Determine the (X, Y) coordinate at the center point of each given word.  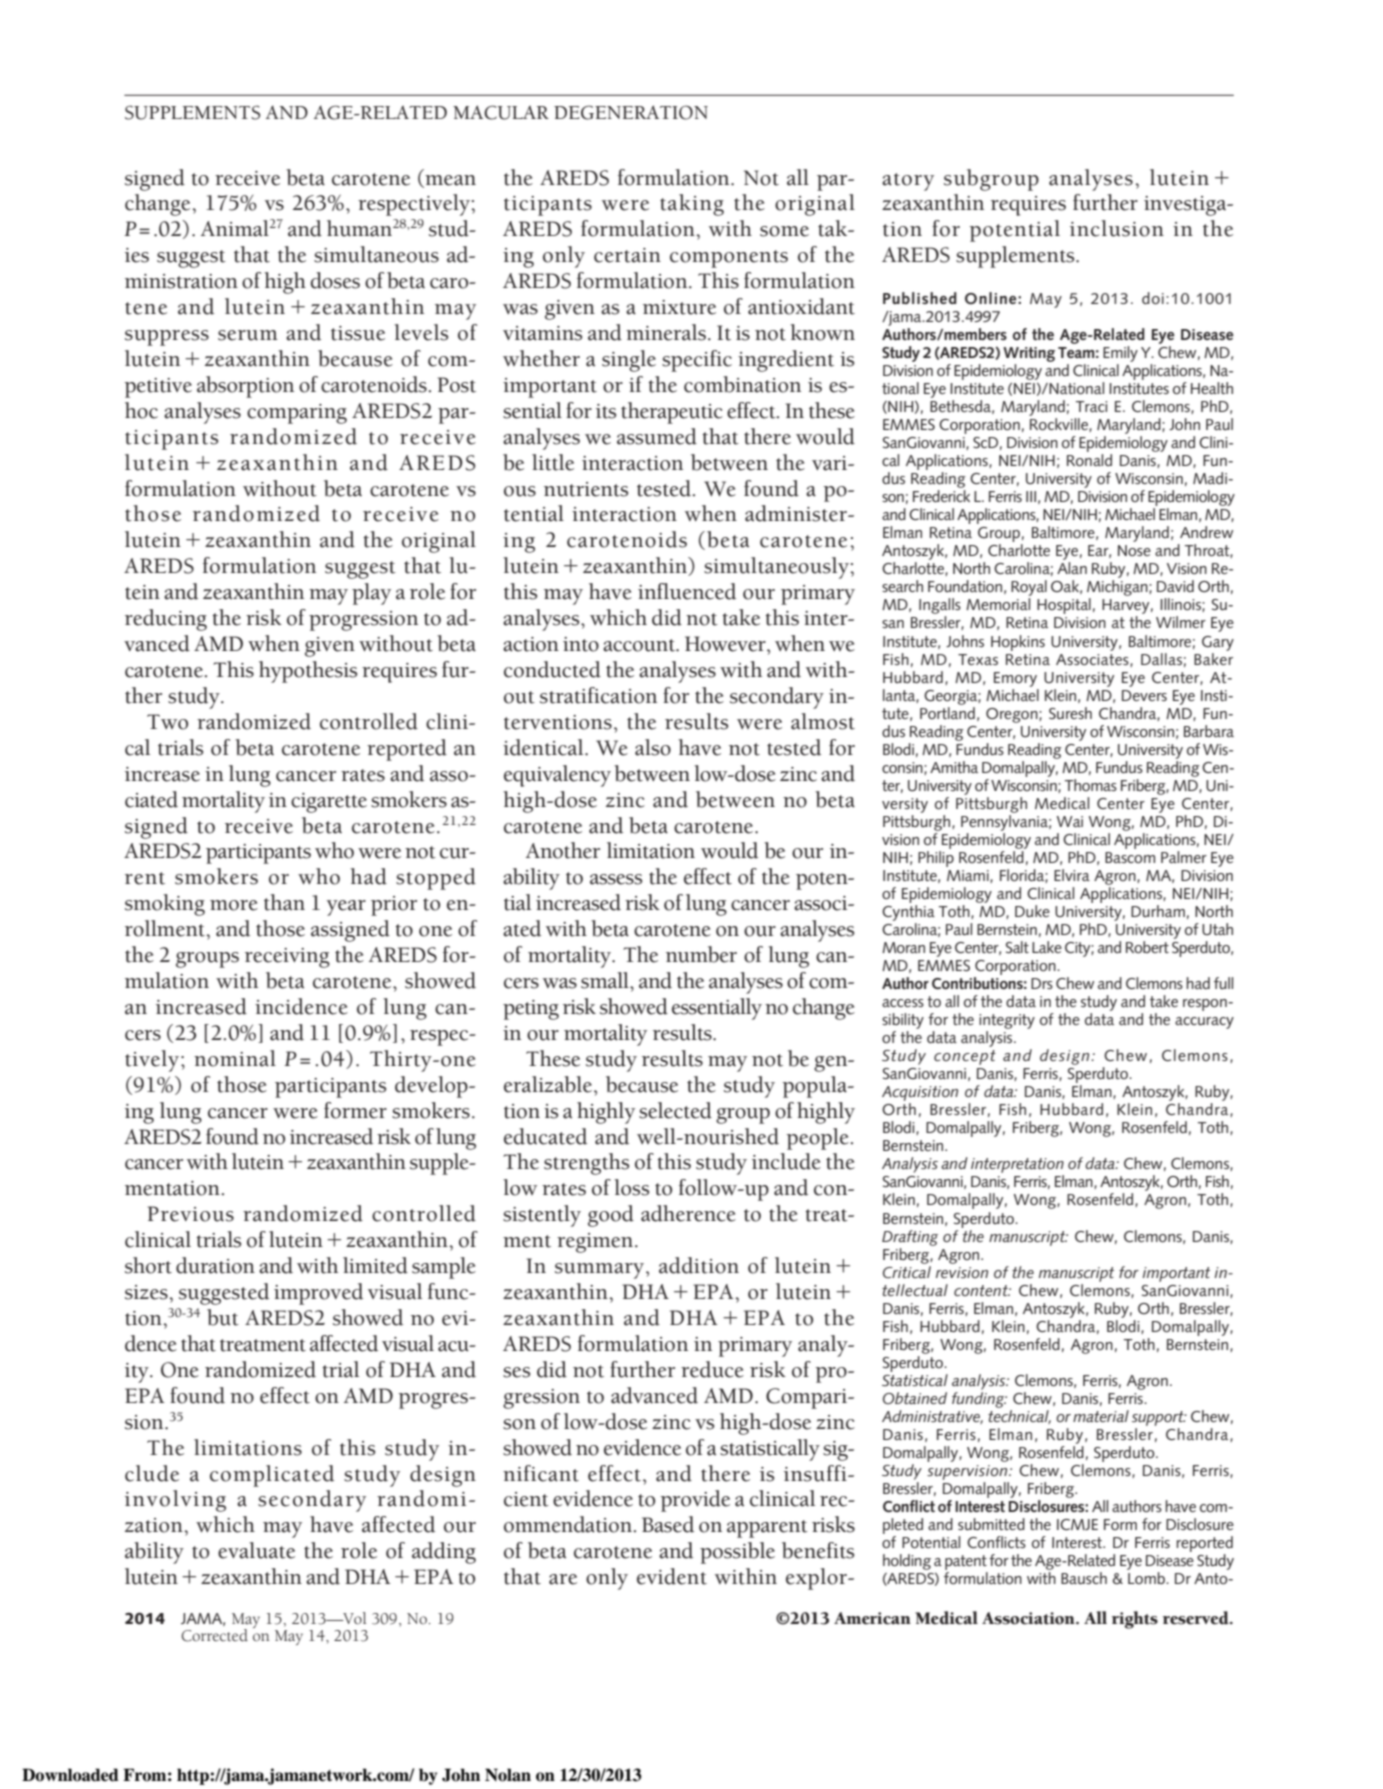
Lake (1047, 947)
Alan (1072, 568)
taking (692, 205)
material (1101, 1416)
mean (450, 180)
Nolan (508, 1775)
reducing (166, 620)
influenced (687, 591)
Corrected (215, 1635)
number (701, 954)
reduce (712, 1369)
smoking (165, 905)
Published (920, 298)
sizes (146, 1292)
